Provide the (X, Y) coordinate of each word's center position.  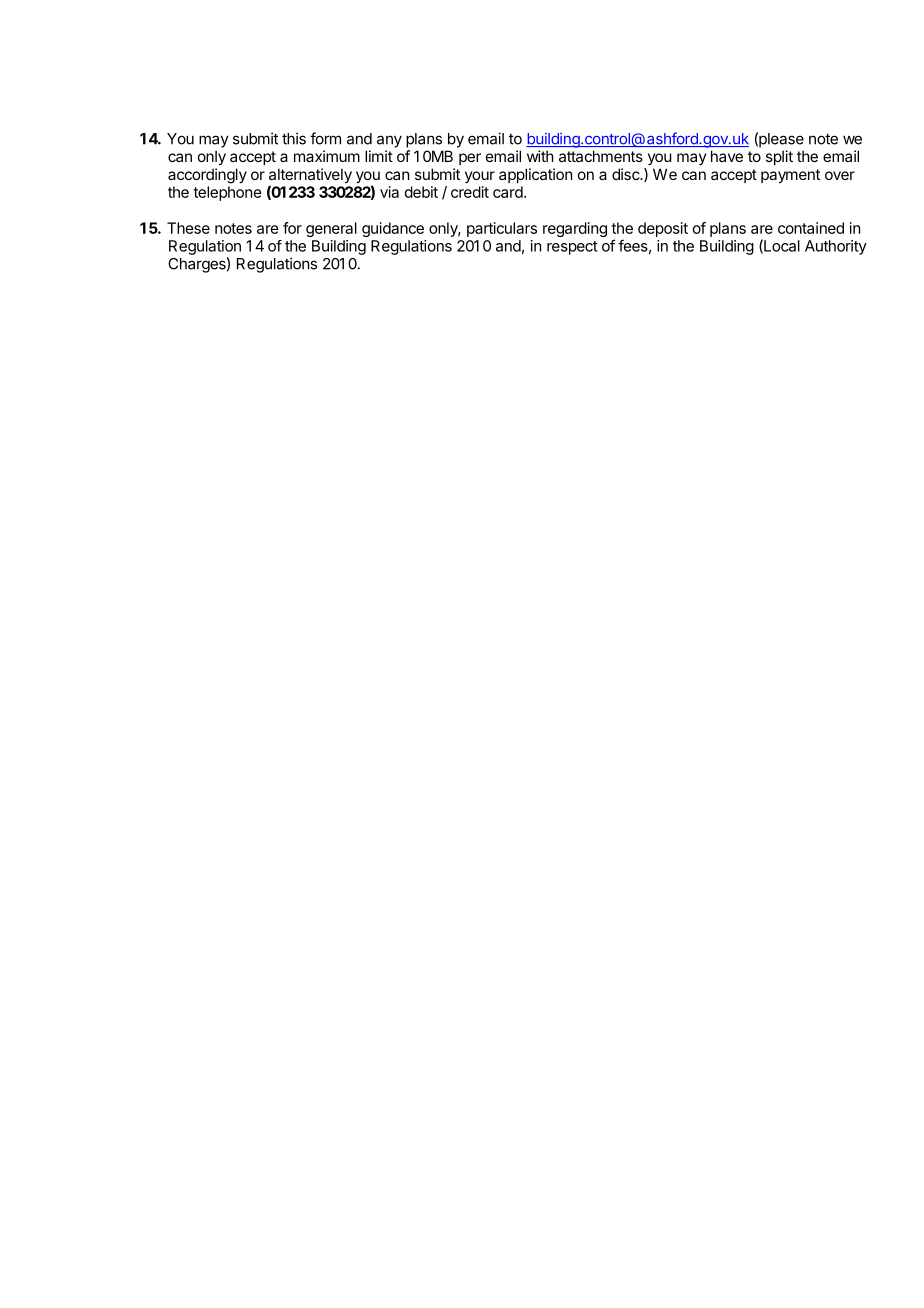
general (331, 229)
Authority (836, 247)
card (509, 192)
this (294, 138)
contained (811, 228)
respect (572, 248)
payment (790, 176)
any (389, 141)
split (779, 157)
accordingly (207, 176)
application (535, 175)
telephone (227, 193)
